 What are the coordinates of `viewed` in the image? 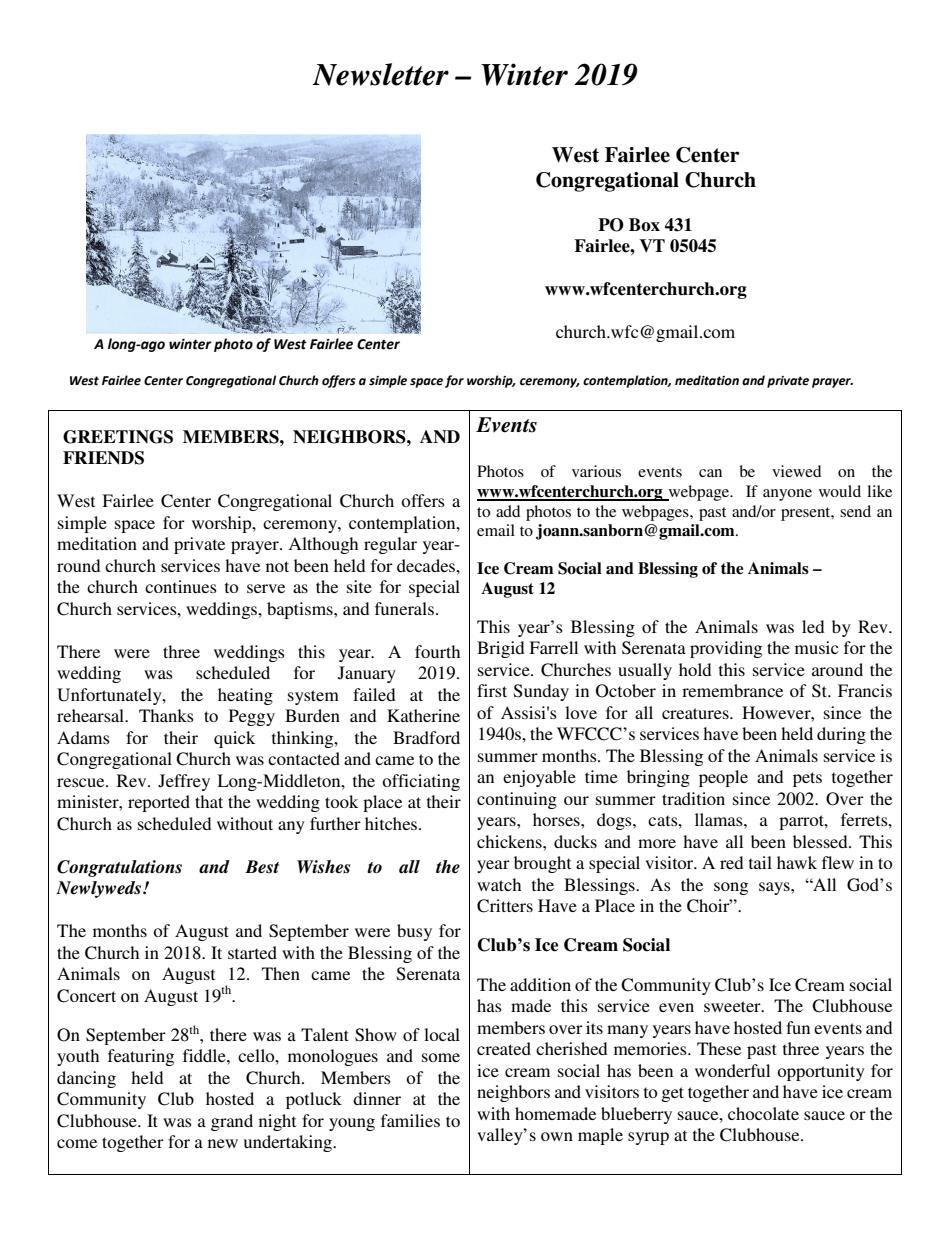 It's located at (796, 471).
